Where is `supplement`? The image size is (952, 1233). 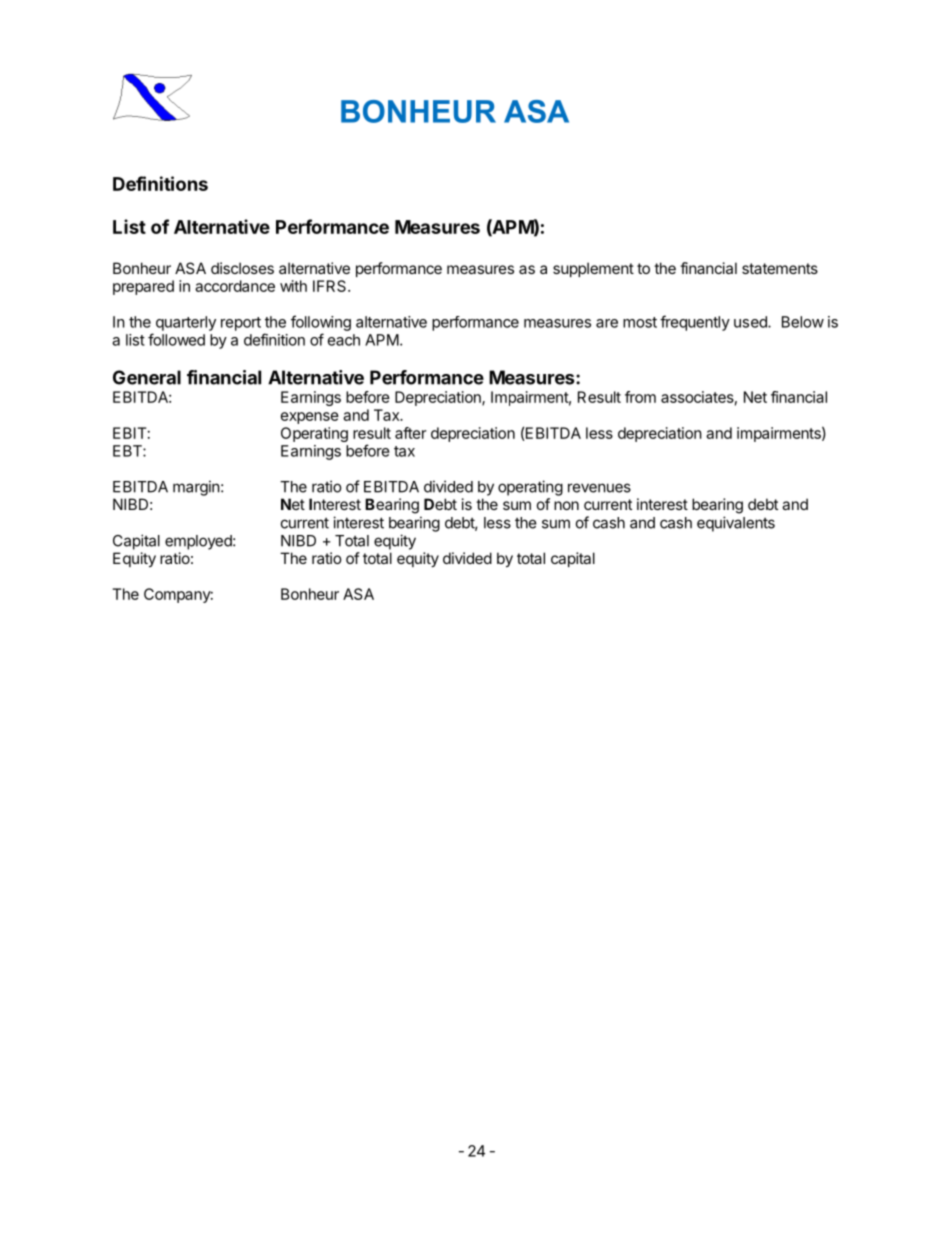
supplement is located at coordinates (593, 269).
